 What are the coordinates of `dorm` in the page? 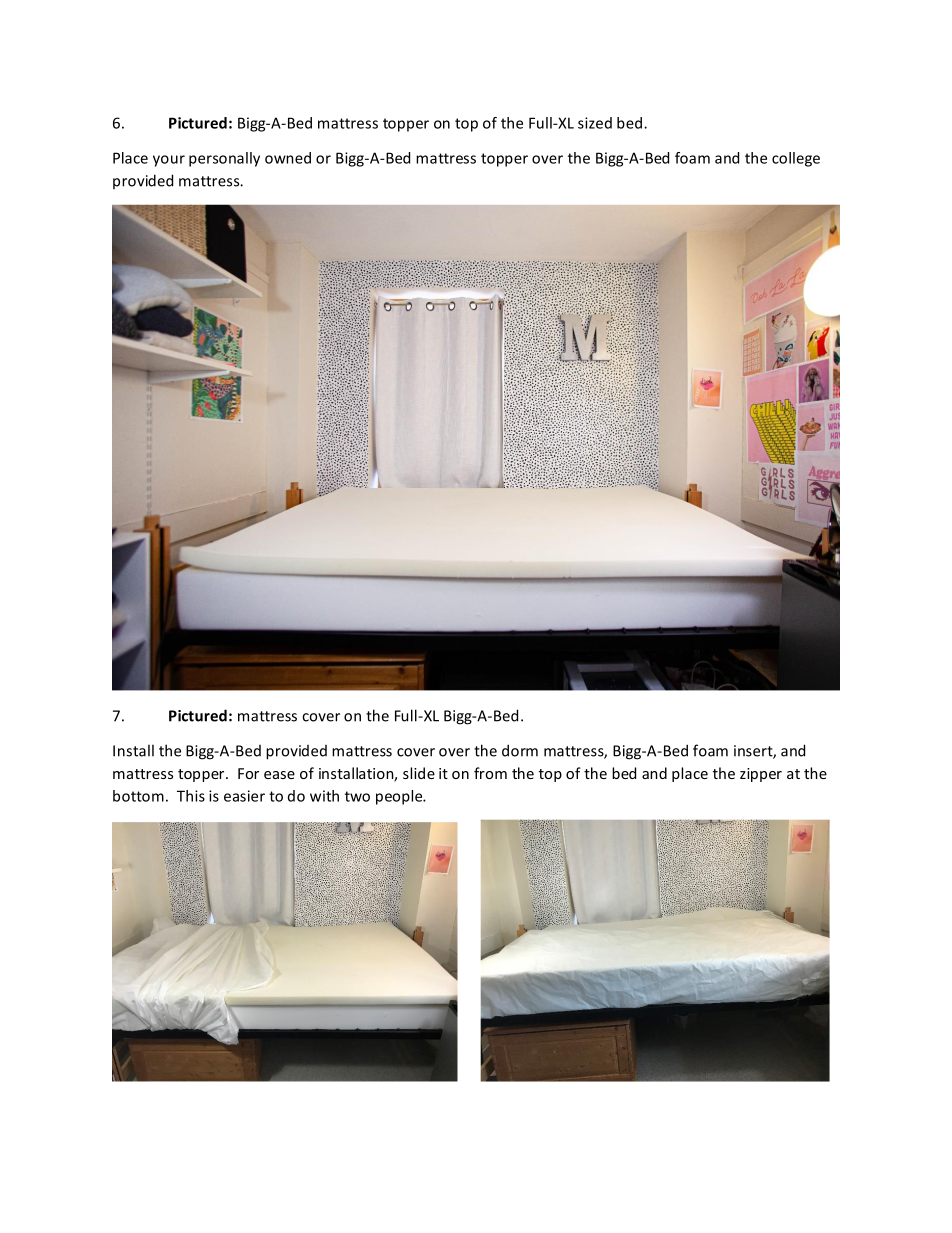 It's located at (520, 750).
